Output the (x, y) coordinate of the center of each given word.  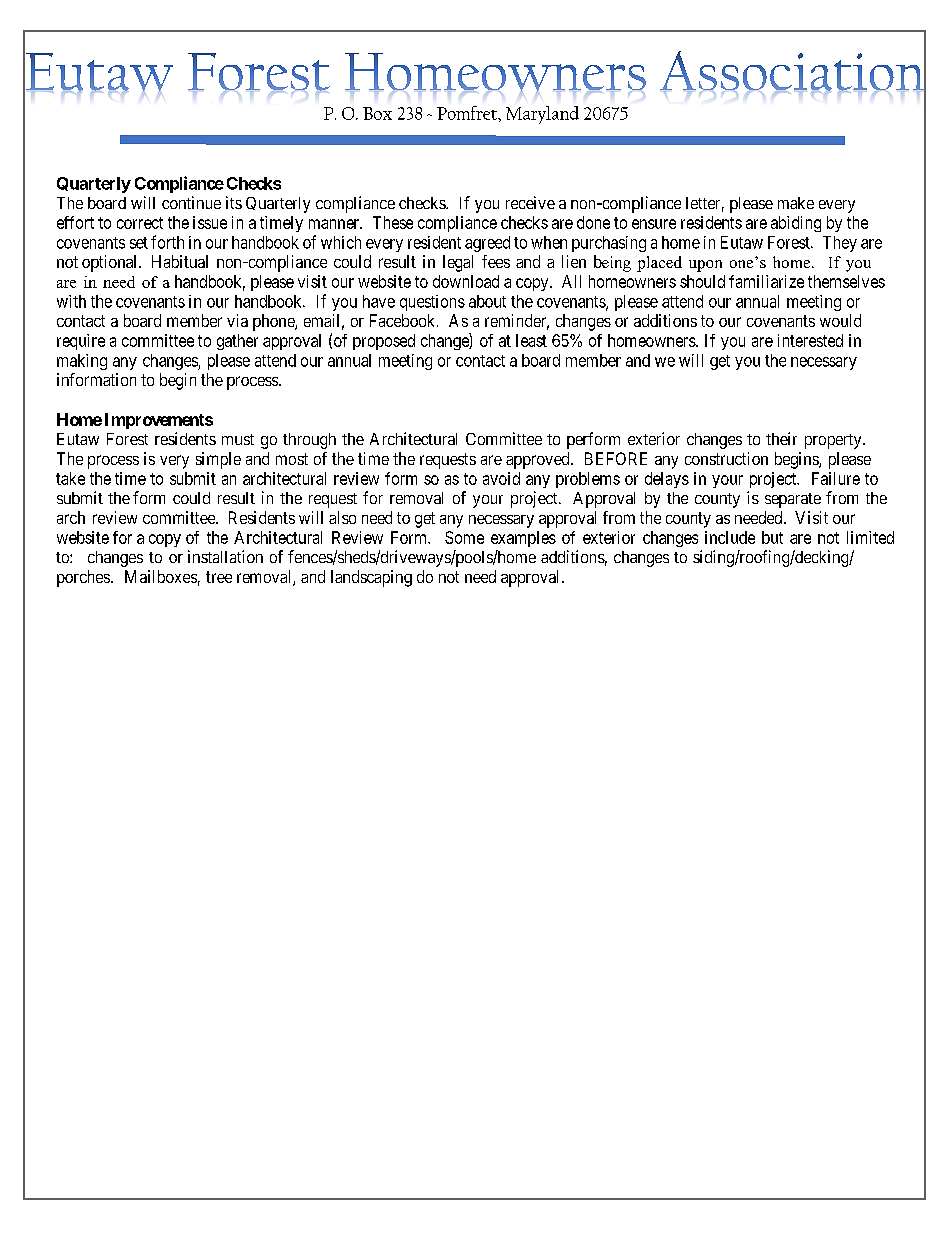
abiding (796, 224)
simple (218, 460)
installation (225, 556)
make (796, 203)
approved (539, 460)
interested (810, 340)
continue (191, 202)
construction (726, 458)
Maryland (542, 115)
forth (167, 242)
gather (237, 342)
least (531, 340)
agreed (487, 244)
